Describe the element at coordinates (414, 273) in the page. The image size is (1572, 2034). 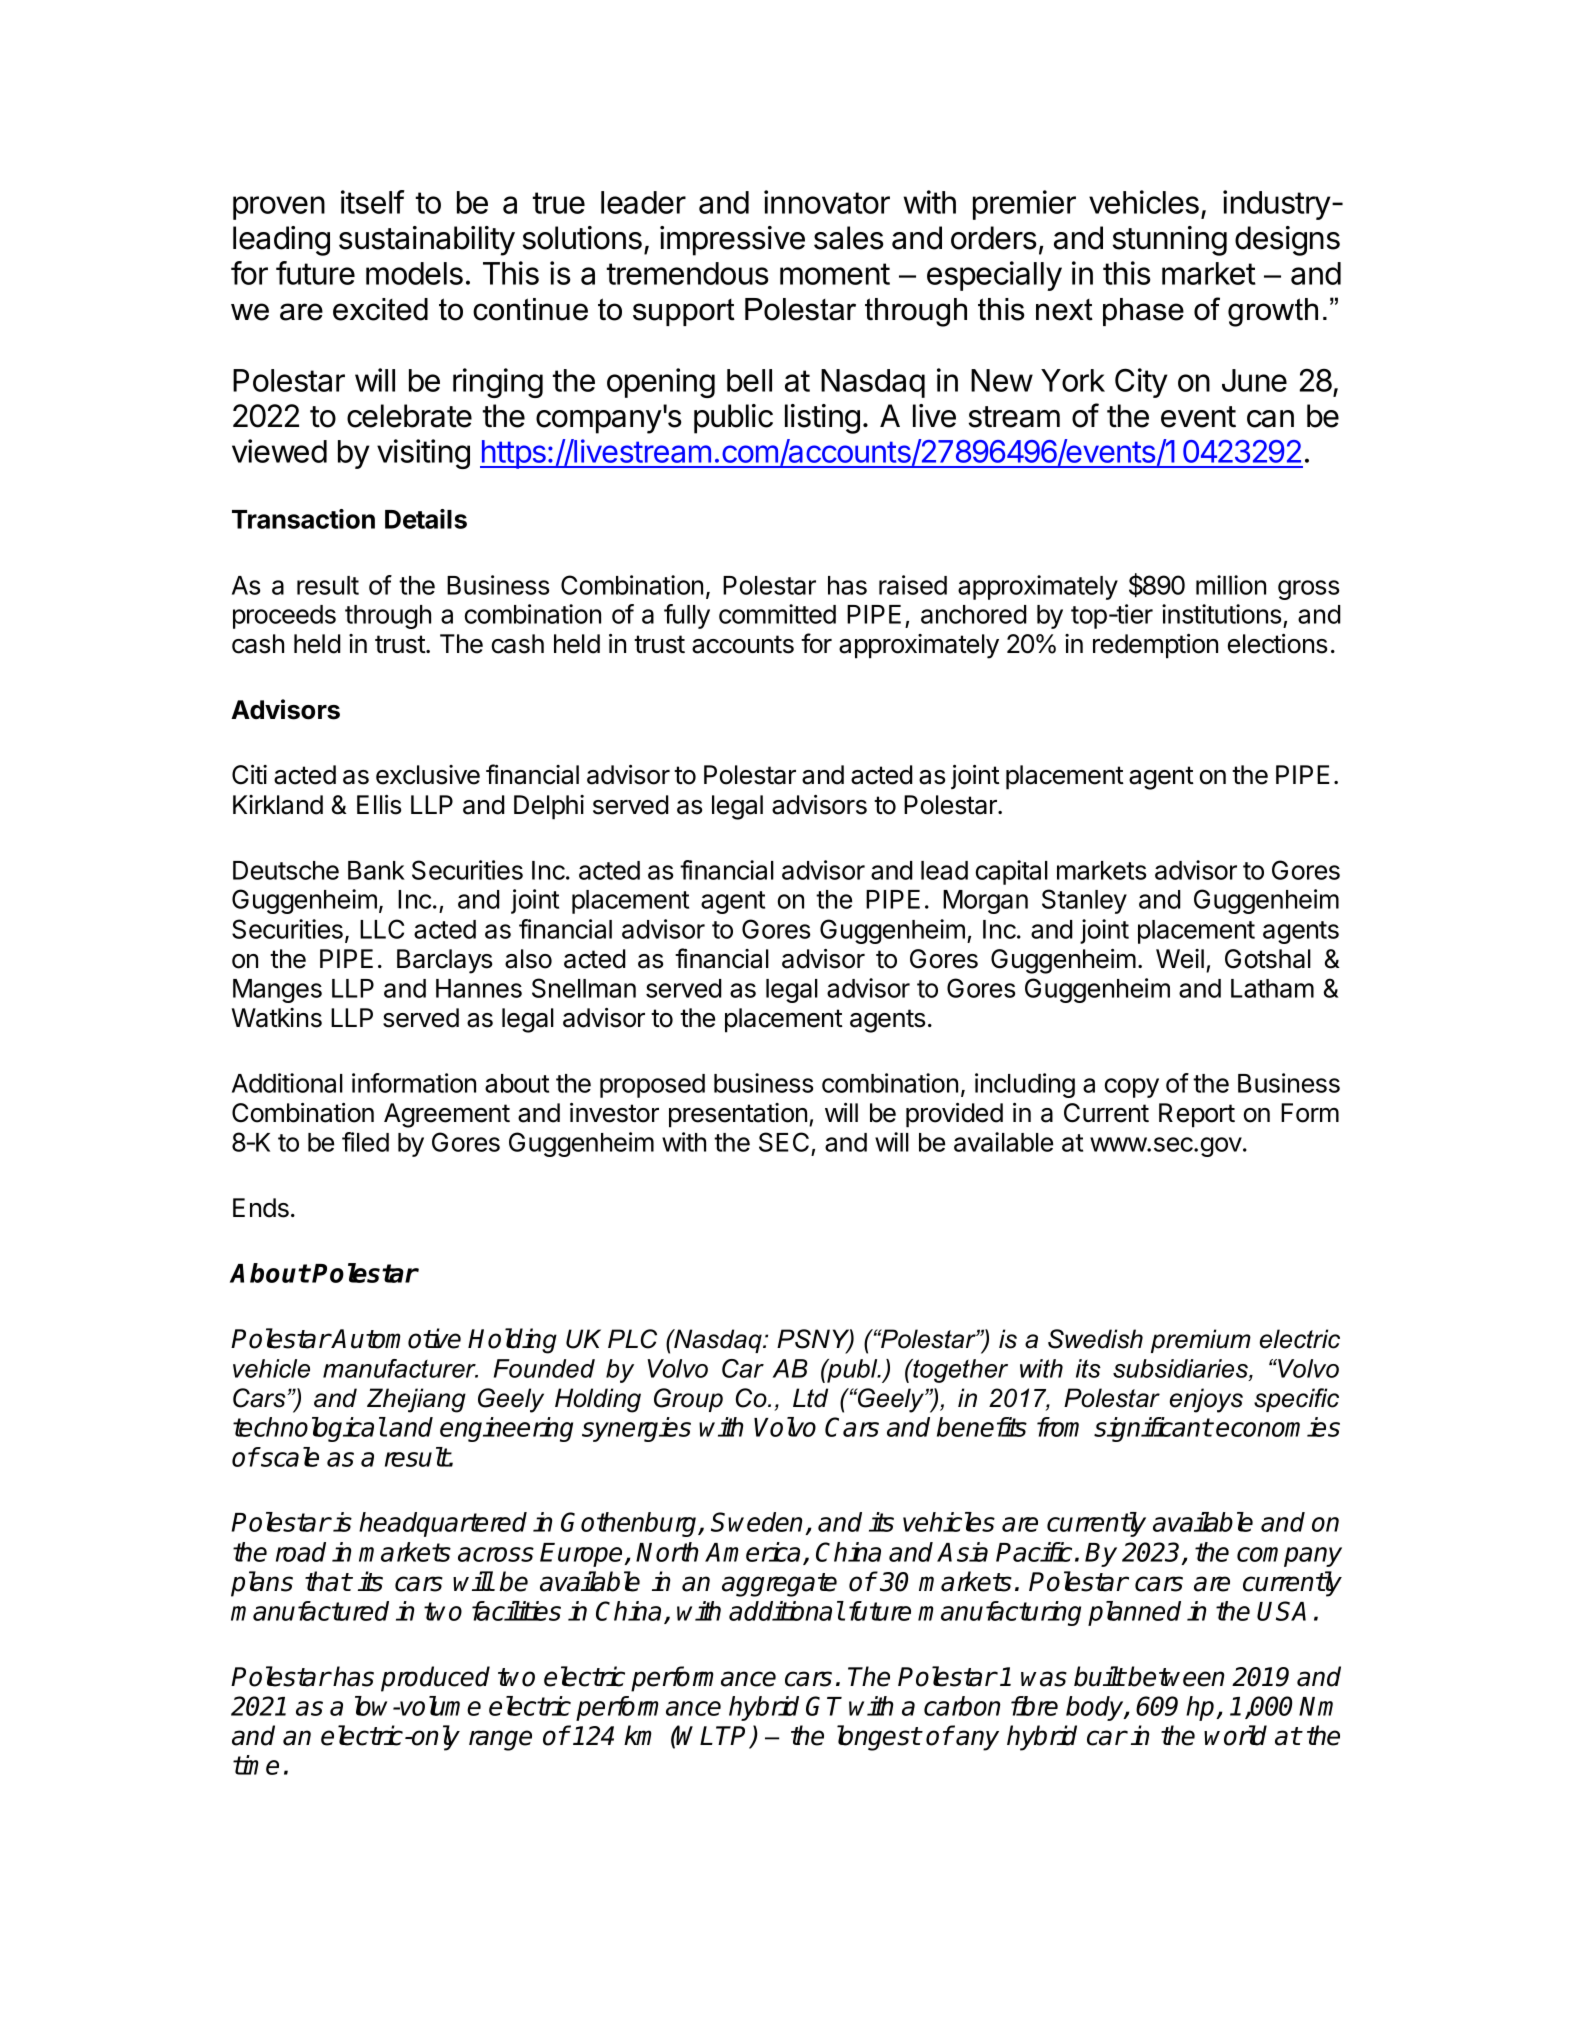
I see `models` at that location.
